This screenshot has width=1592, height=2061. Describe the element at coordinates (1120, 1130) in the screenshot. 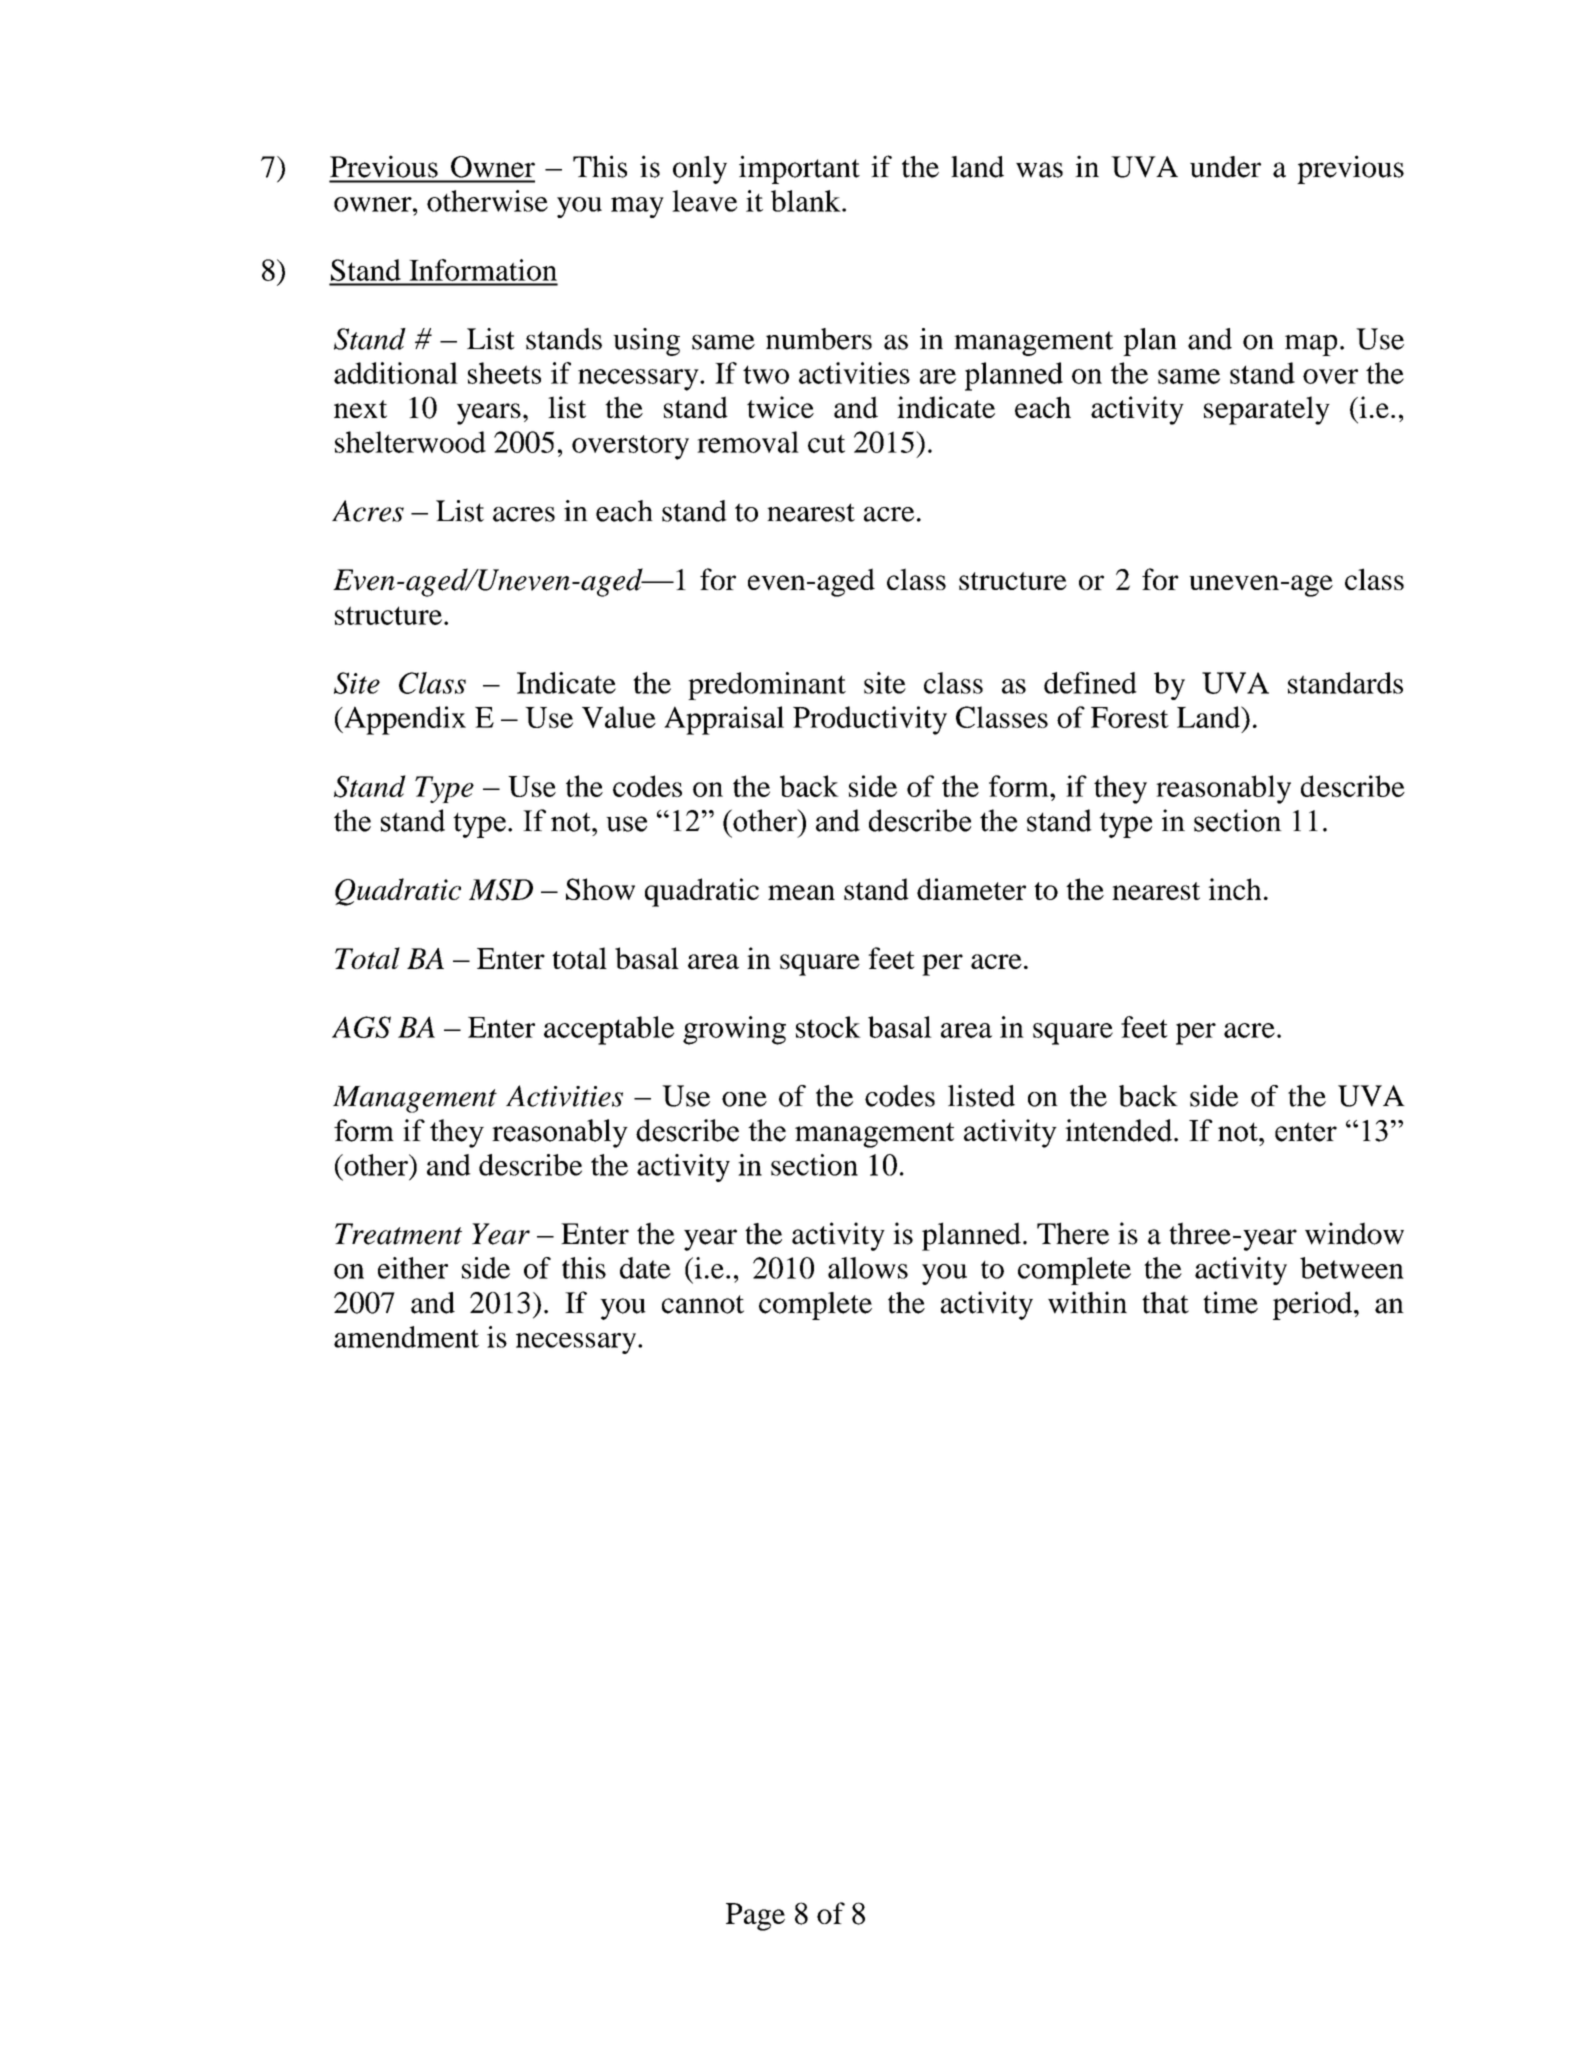

I see `intended` at that location.
